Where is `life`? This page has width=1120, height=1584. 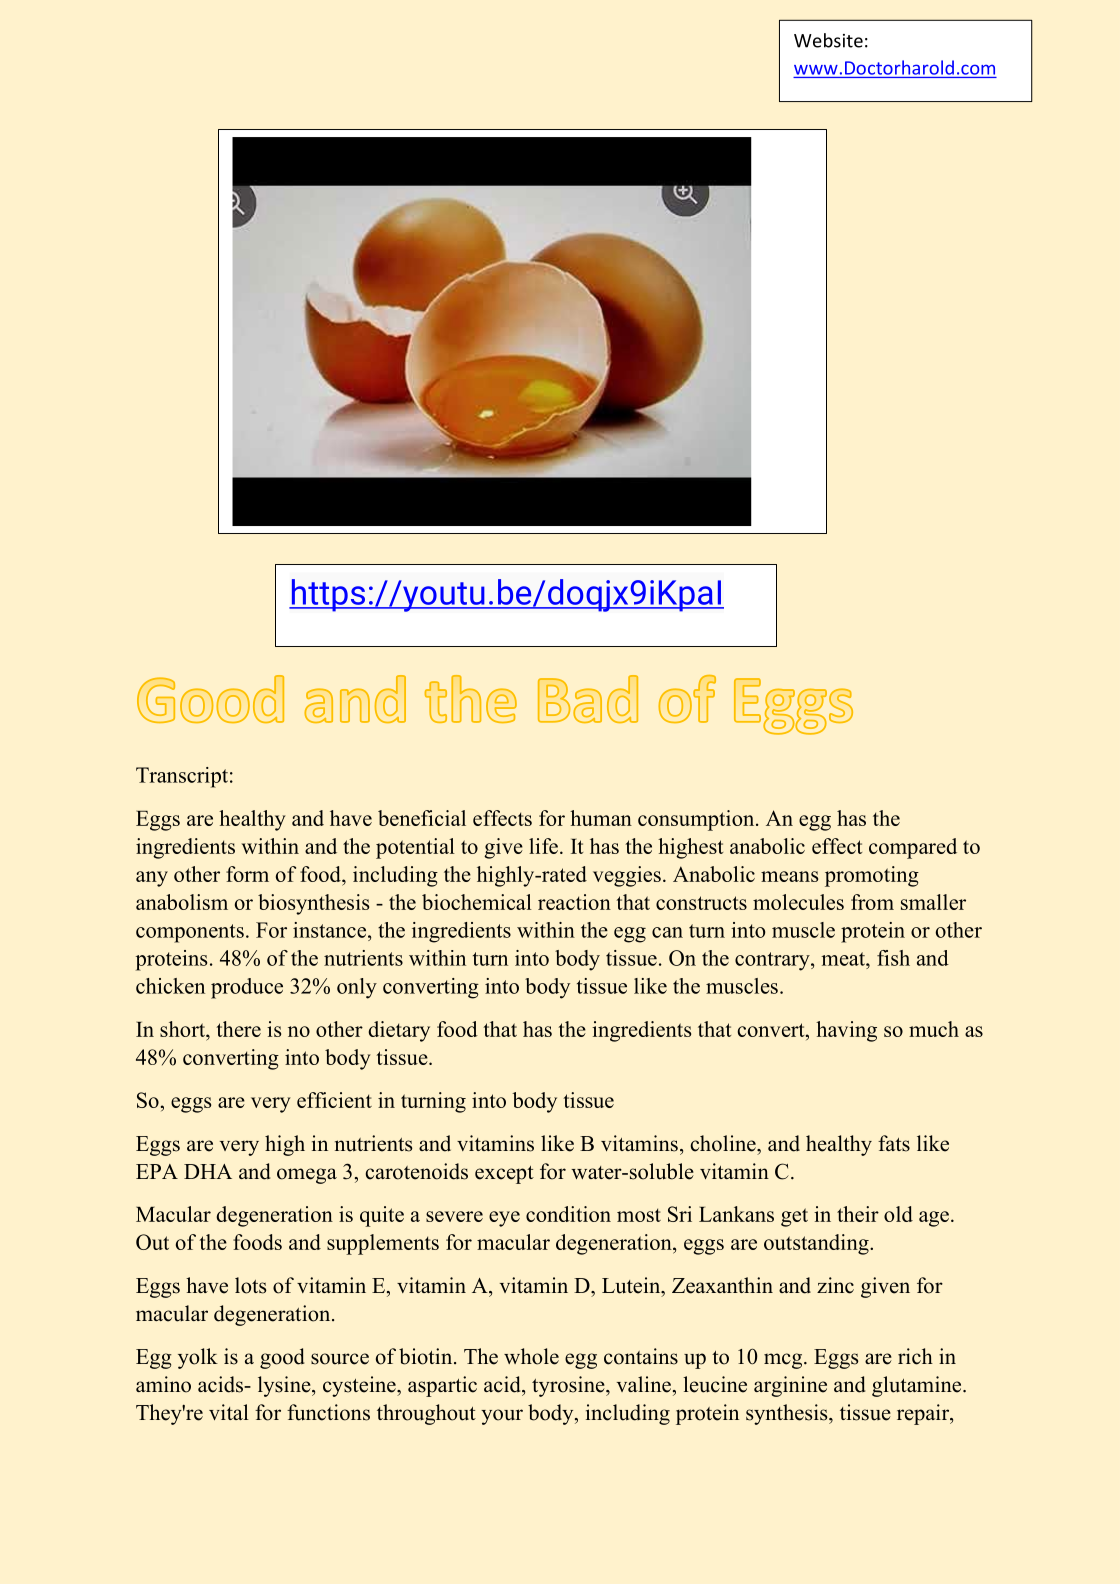
life is located at coordinates (543, 846).
